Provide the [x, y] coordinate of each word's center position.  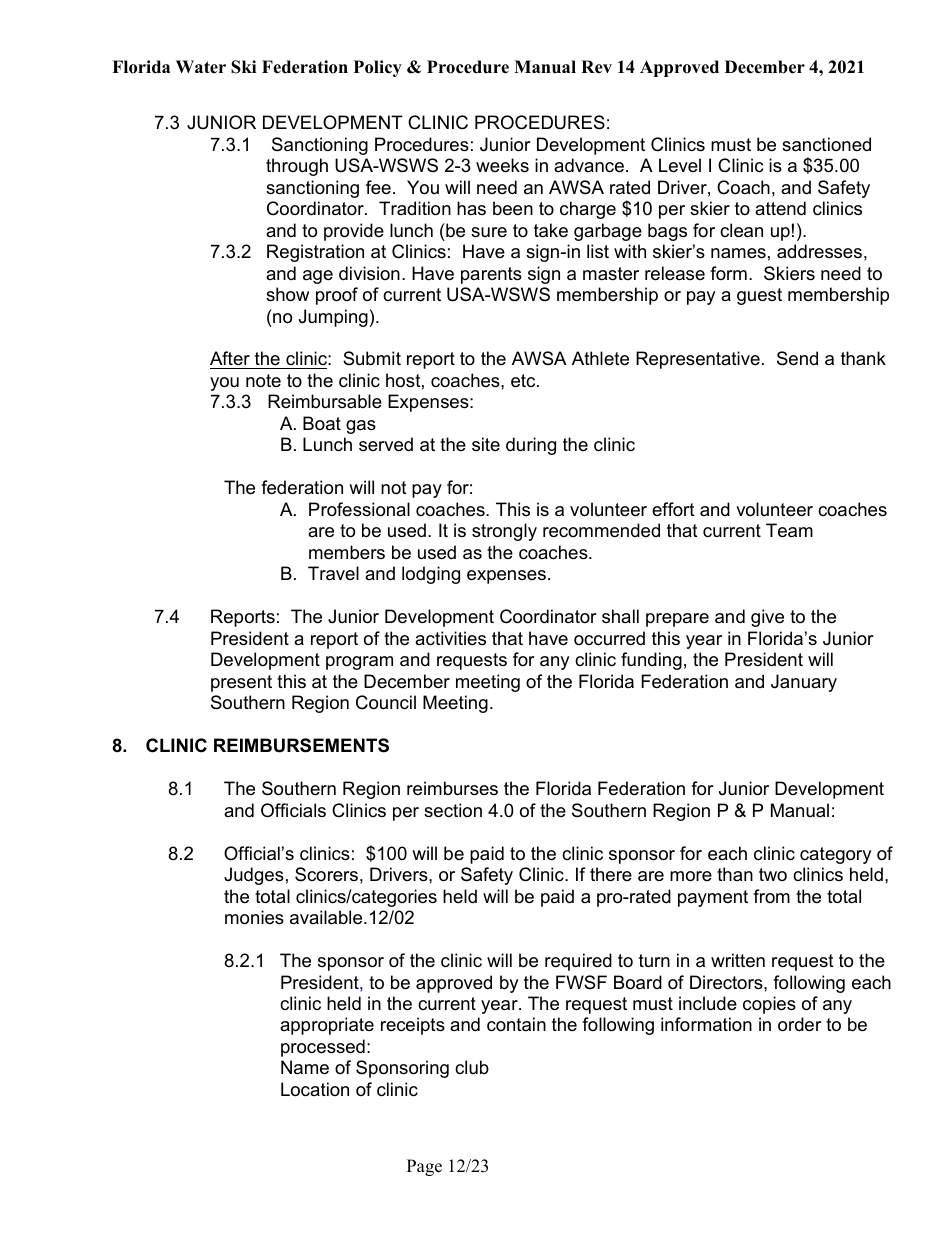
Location [315, 1089]
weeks [502, 165]
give [767, 618]
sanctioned [826, 144]
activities [450, 638]
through [297, 167]
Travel [333, 573]
